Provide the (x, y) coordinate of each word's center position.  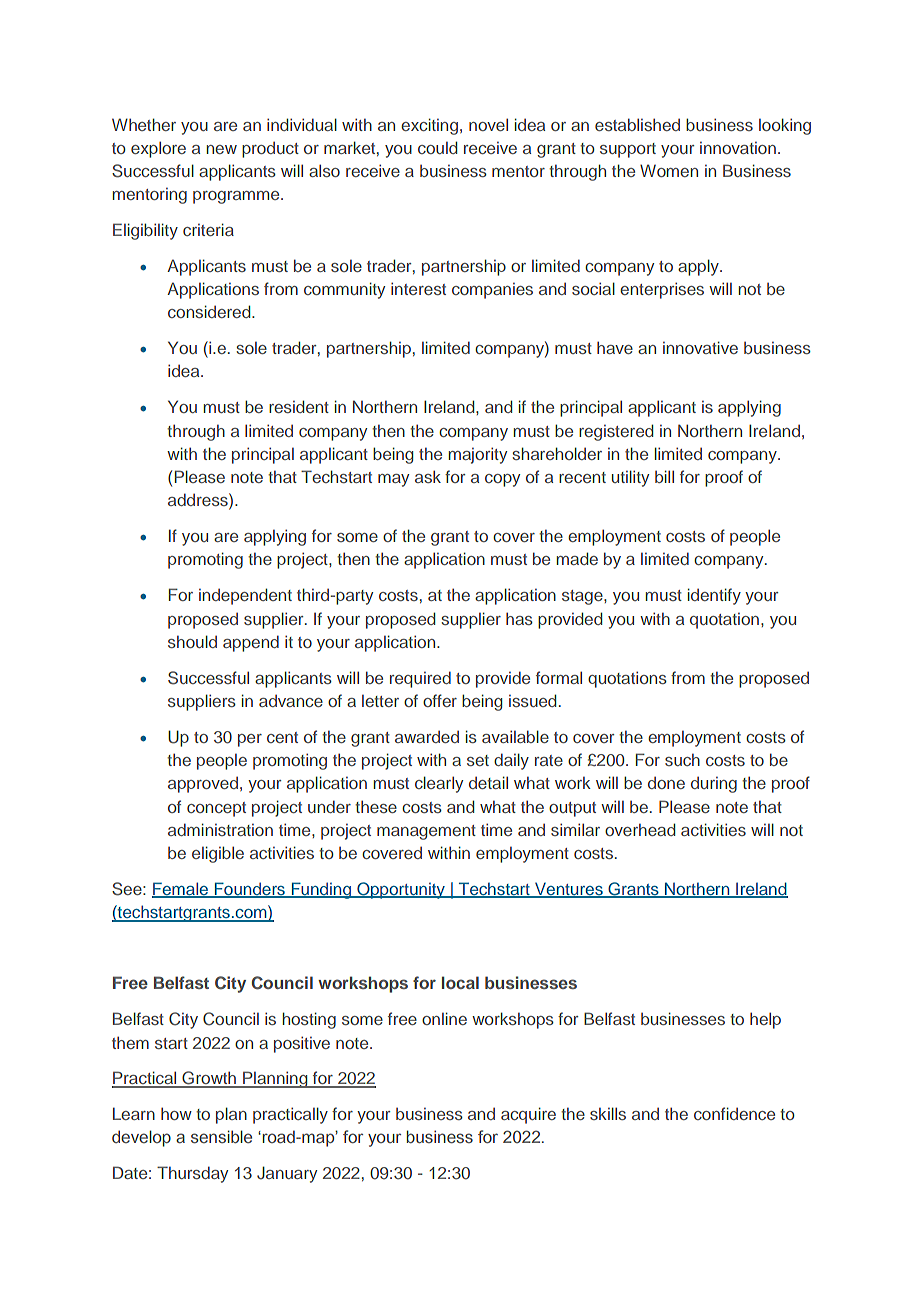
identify (714, 596)
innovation (738, 148)
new (221, 149)
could (437, 147)
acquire (528, 1115)
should (192, 641)
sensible (221, 1136)
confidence (734, 1113)
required (420, 679)
